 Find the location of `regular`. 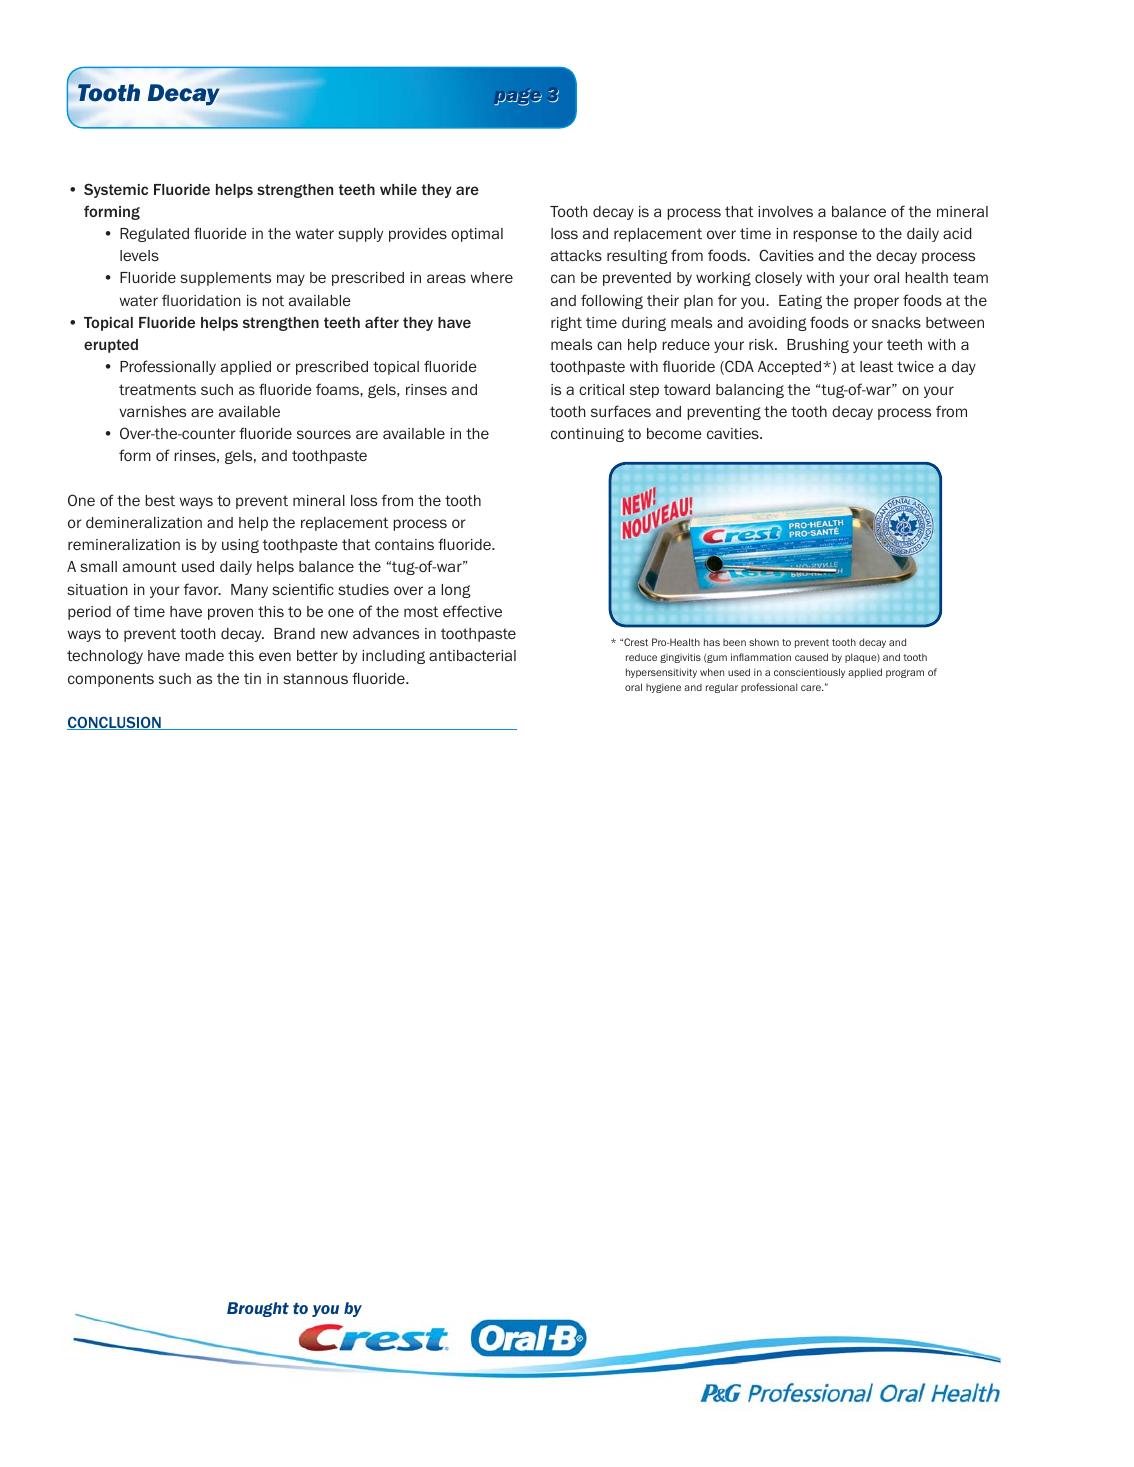

regular is located at coordinates (722, 688).
